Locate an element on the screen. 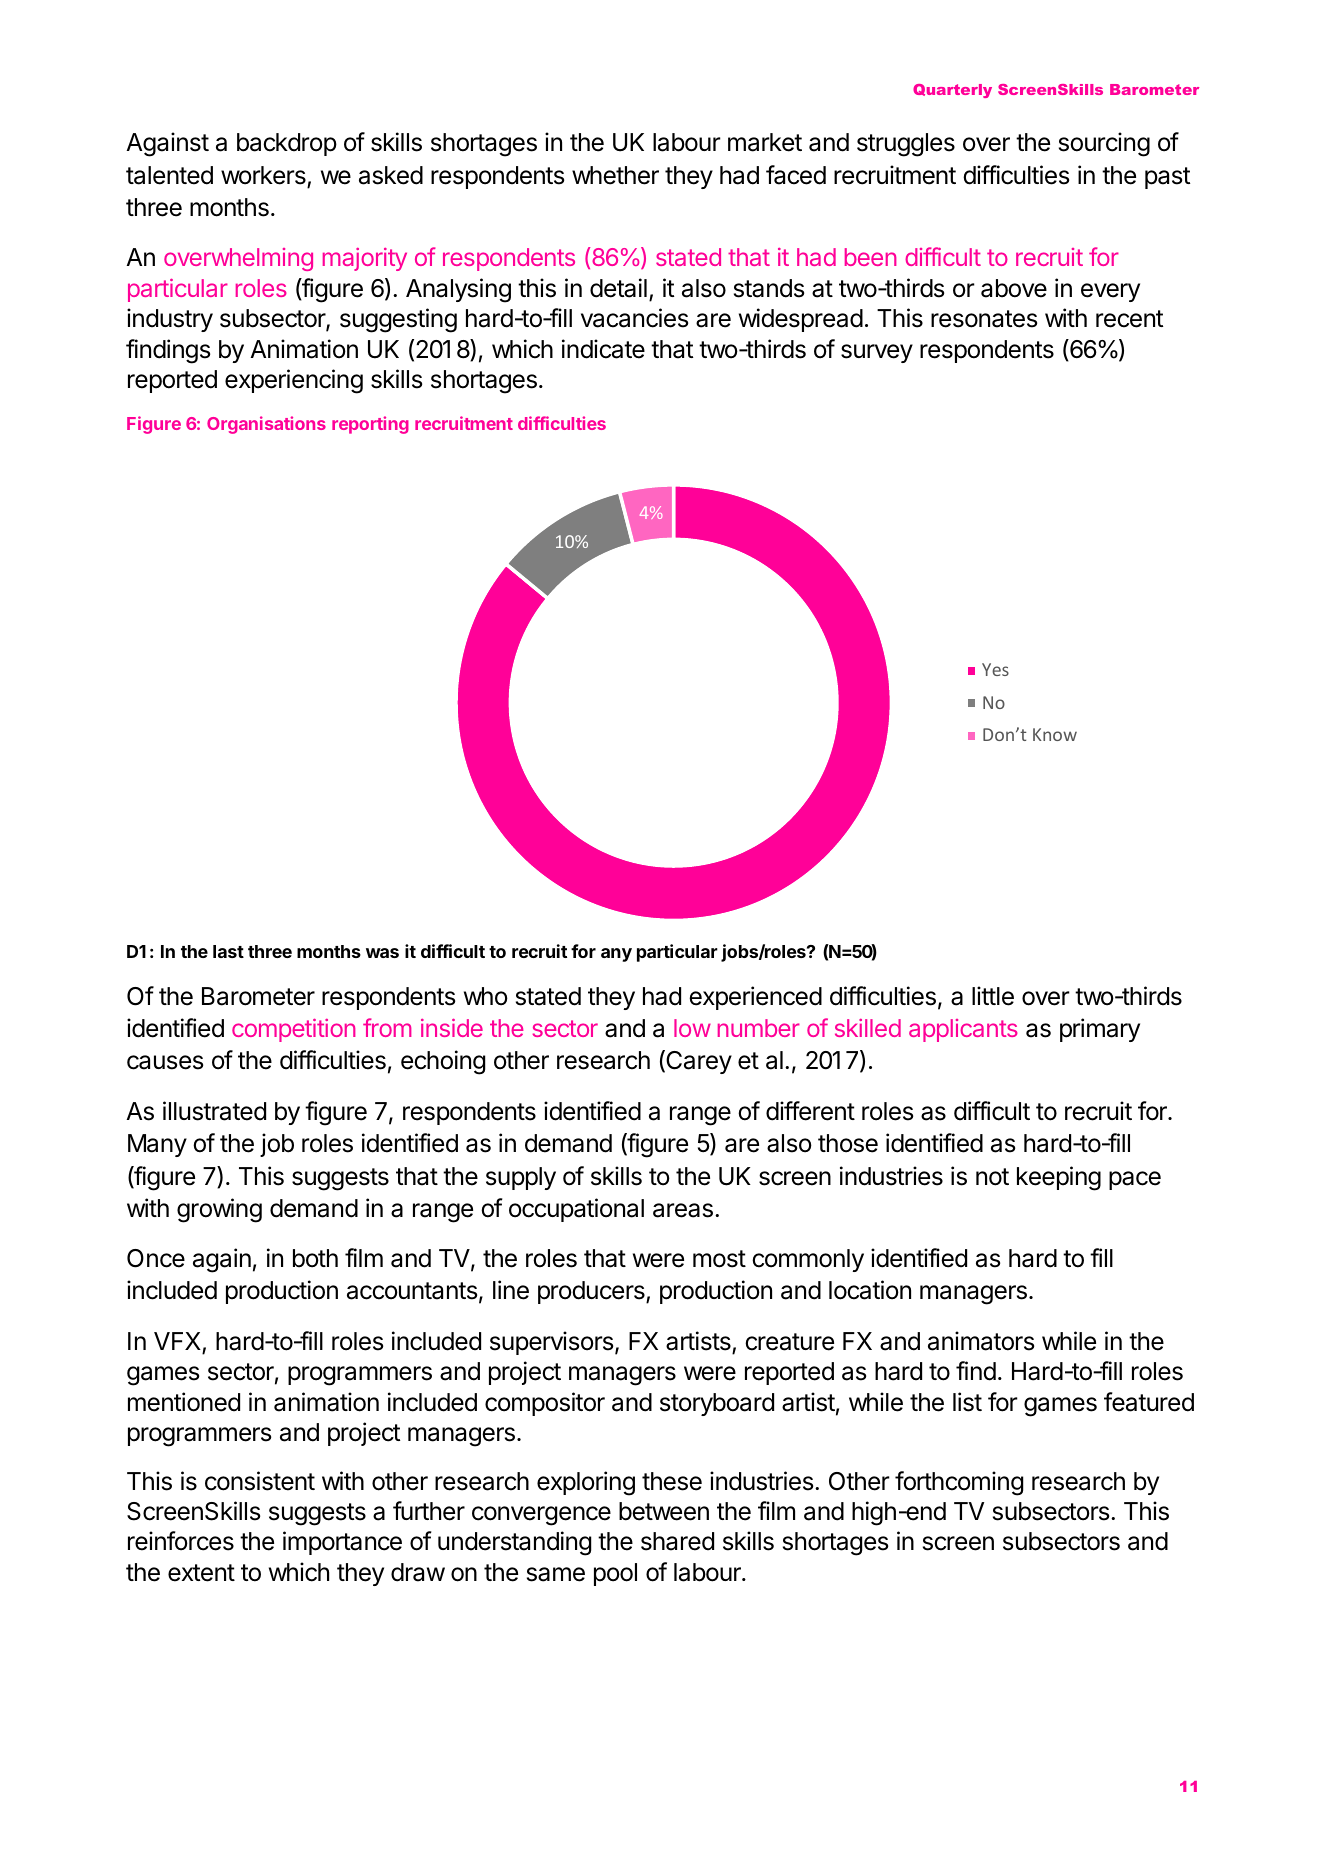 The width and height of the screenshot is (1326, 1876). forthcoming is located at coordinates (959, 1483).
